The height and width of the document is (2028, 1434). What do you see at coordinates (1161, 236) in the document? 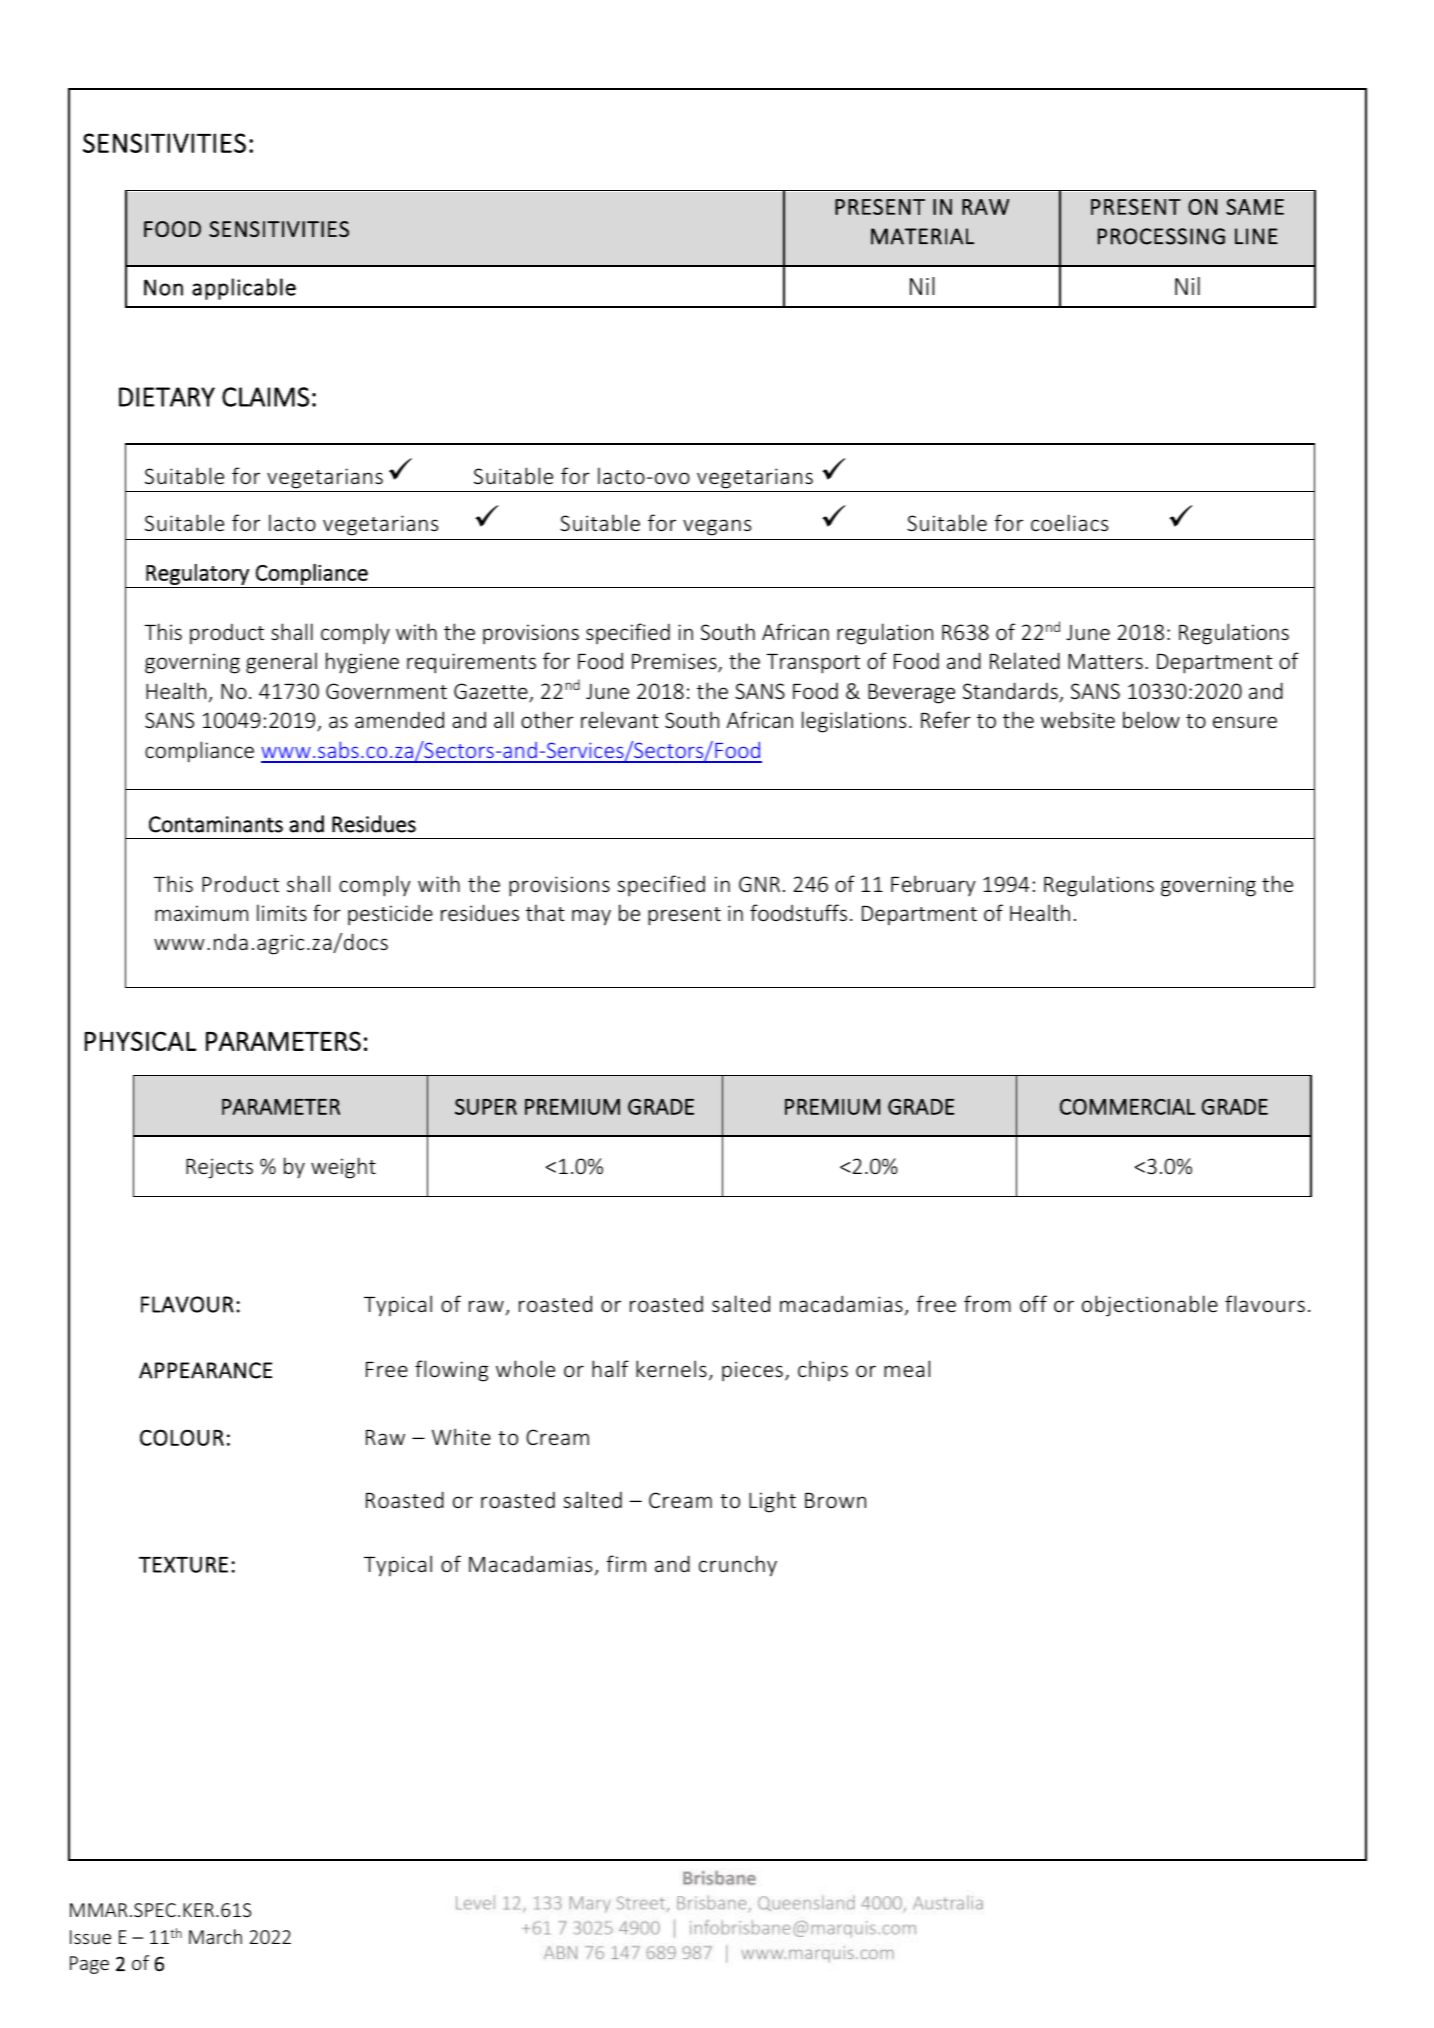
I see `PROCESSING` at bounding box center [1161, 236].
